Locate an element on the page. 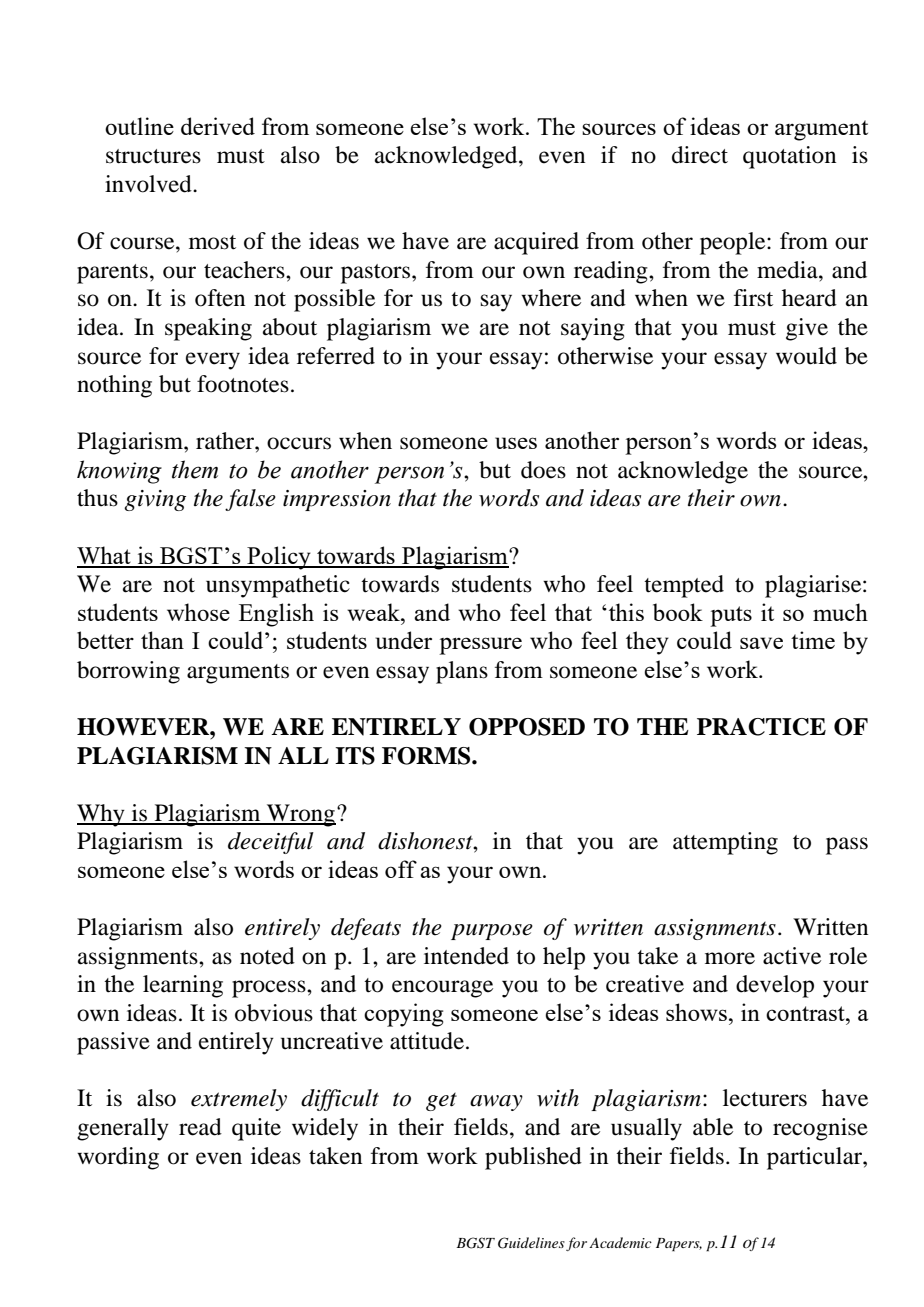 The width and height of the document is (924, 1307). Guidelines is located at coordinates (531, 1243).
